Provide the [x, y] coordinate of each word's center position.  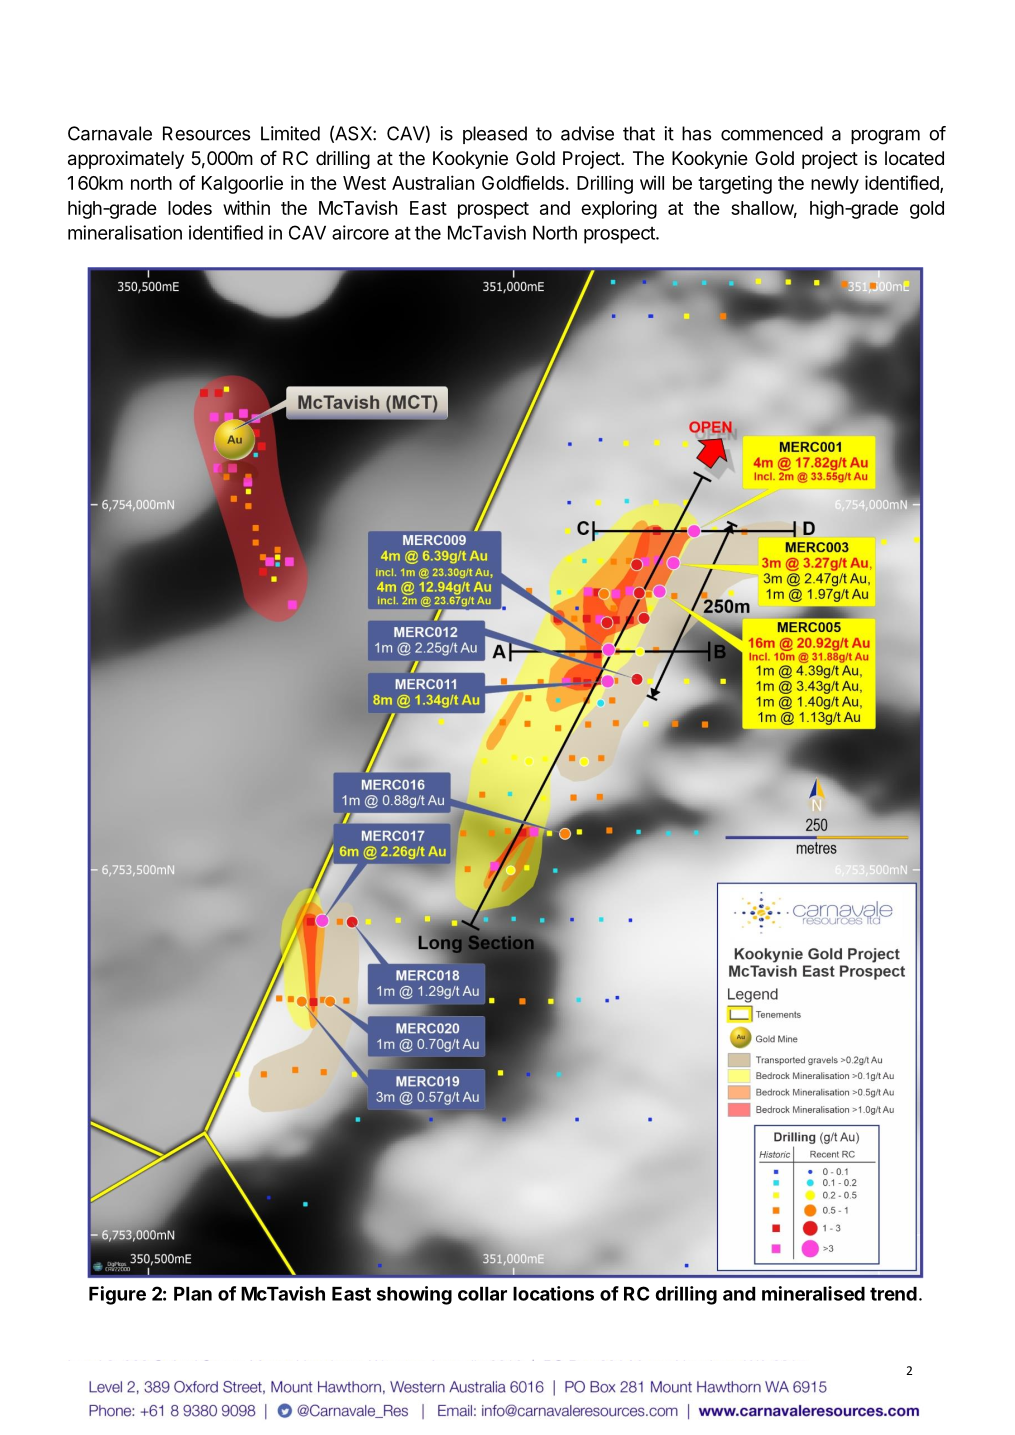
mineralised [813, 1293]
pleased [495, 135]
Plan [193, 1294]
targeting [735, 184]
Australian [433, 182]
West [364, 183]
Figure [117, 1295]
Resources [206, 133]
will [652, 182]
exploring [619, 209]
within [246, 207]
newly [835, 185]
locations [553, 1293]
